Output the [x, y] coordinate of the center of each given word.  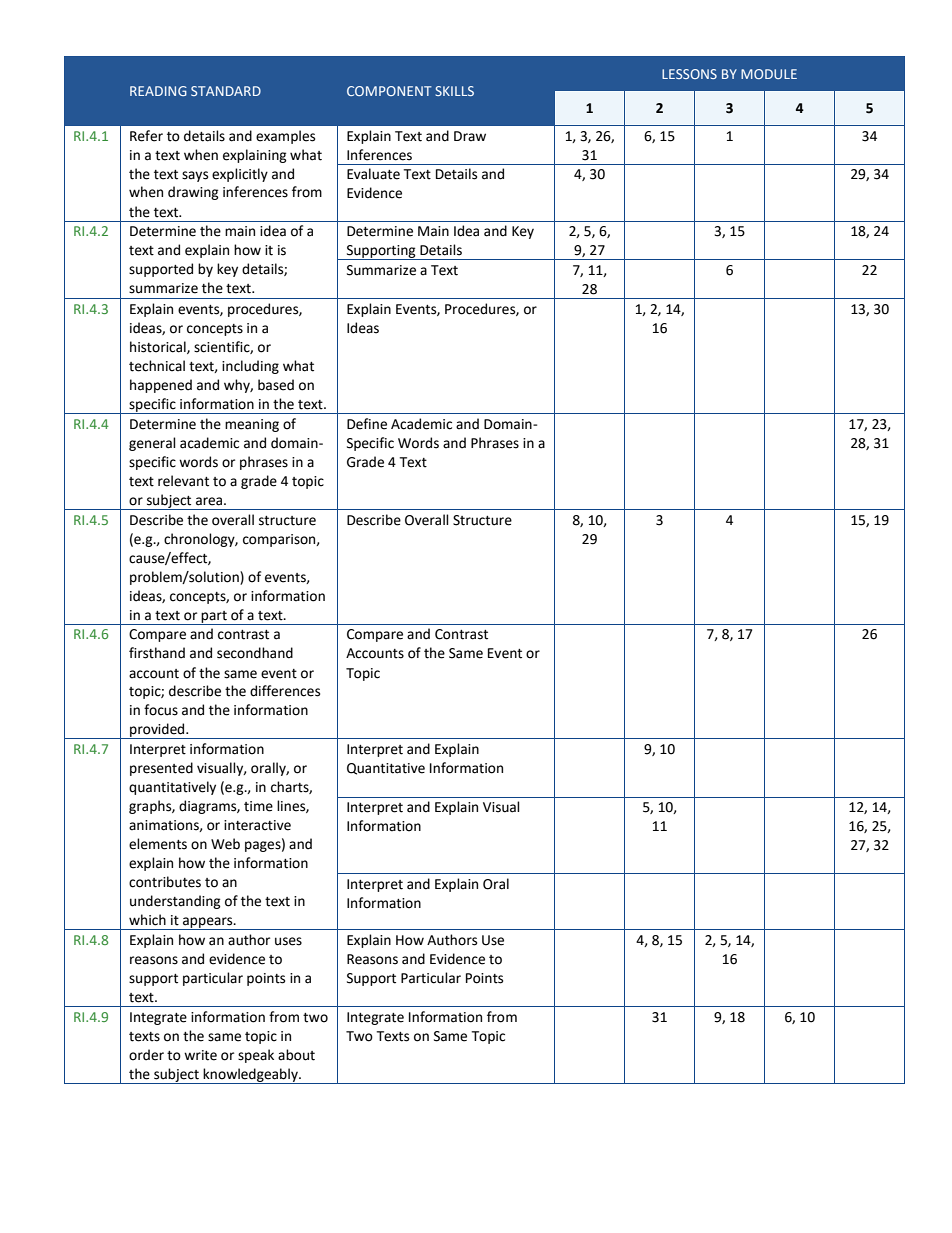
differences [285, 691]
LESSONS [689, 74]
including [250, 367]
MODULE [769, 74]
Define [367, 424]
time [258, 806]
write [200, 1055]
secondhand [255, 653]
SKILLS [454, 91]
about [296, 1055]
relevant [183, 481]
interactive [257, 825]
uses [288, 941]
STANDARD [226, 91]
